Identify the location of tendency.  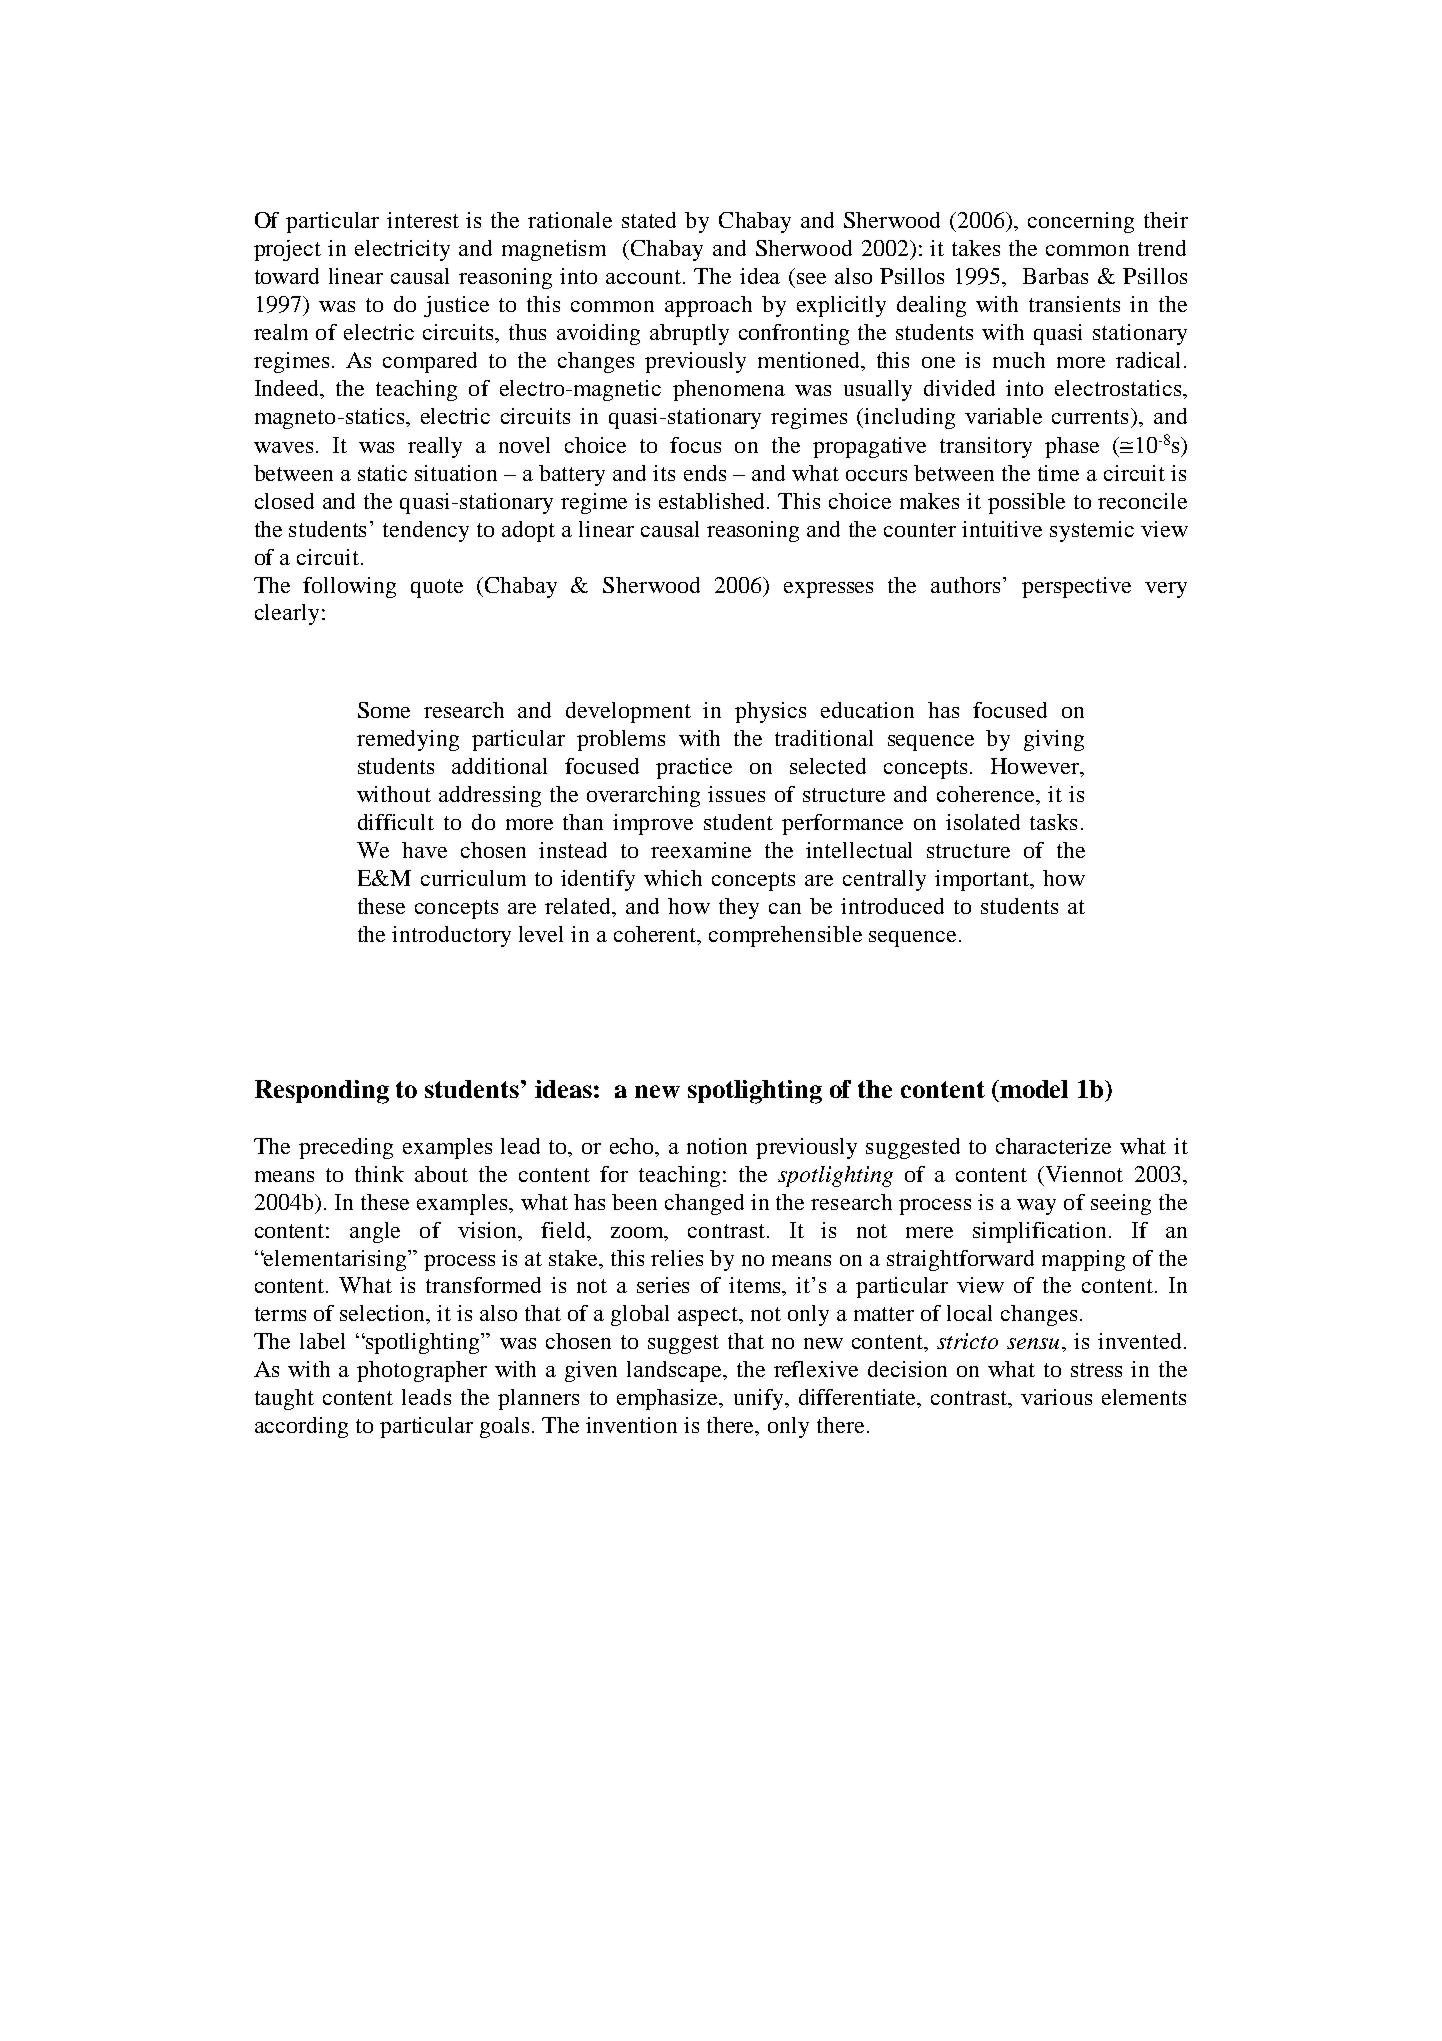
(426, 531).
